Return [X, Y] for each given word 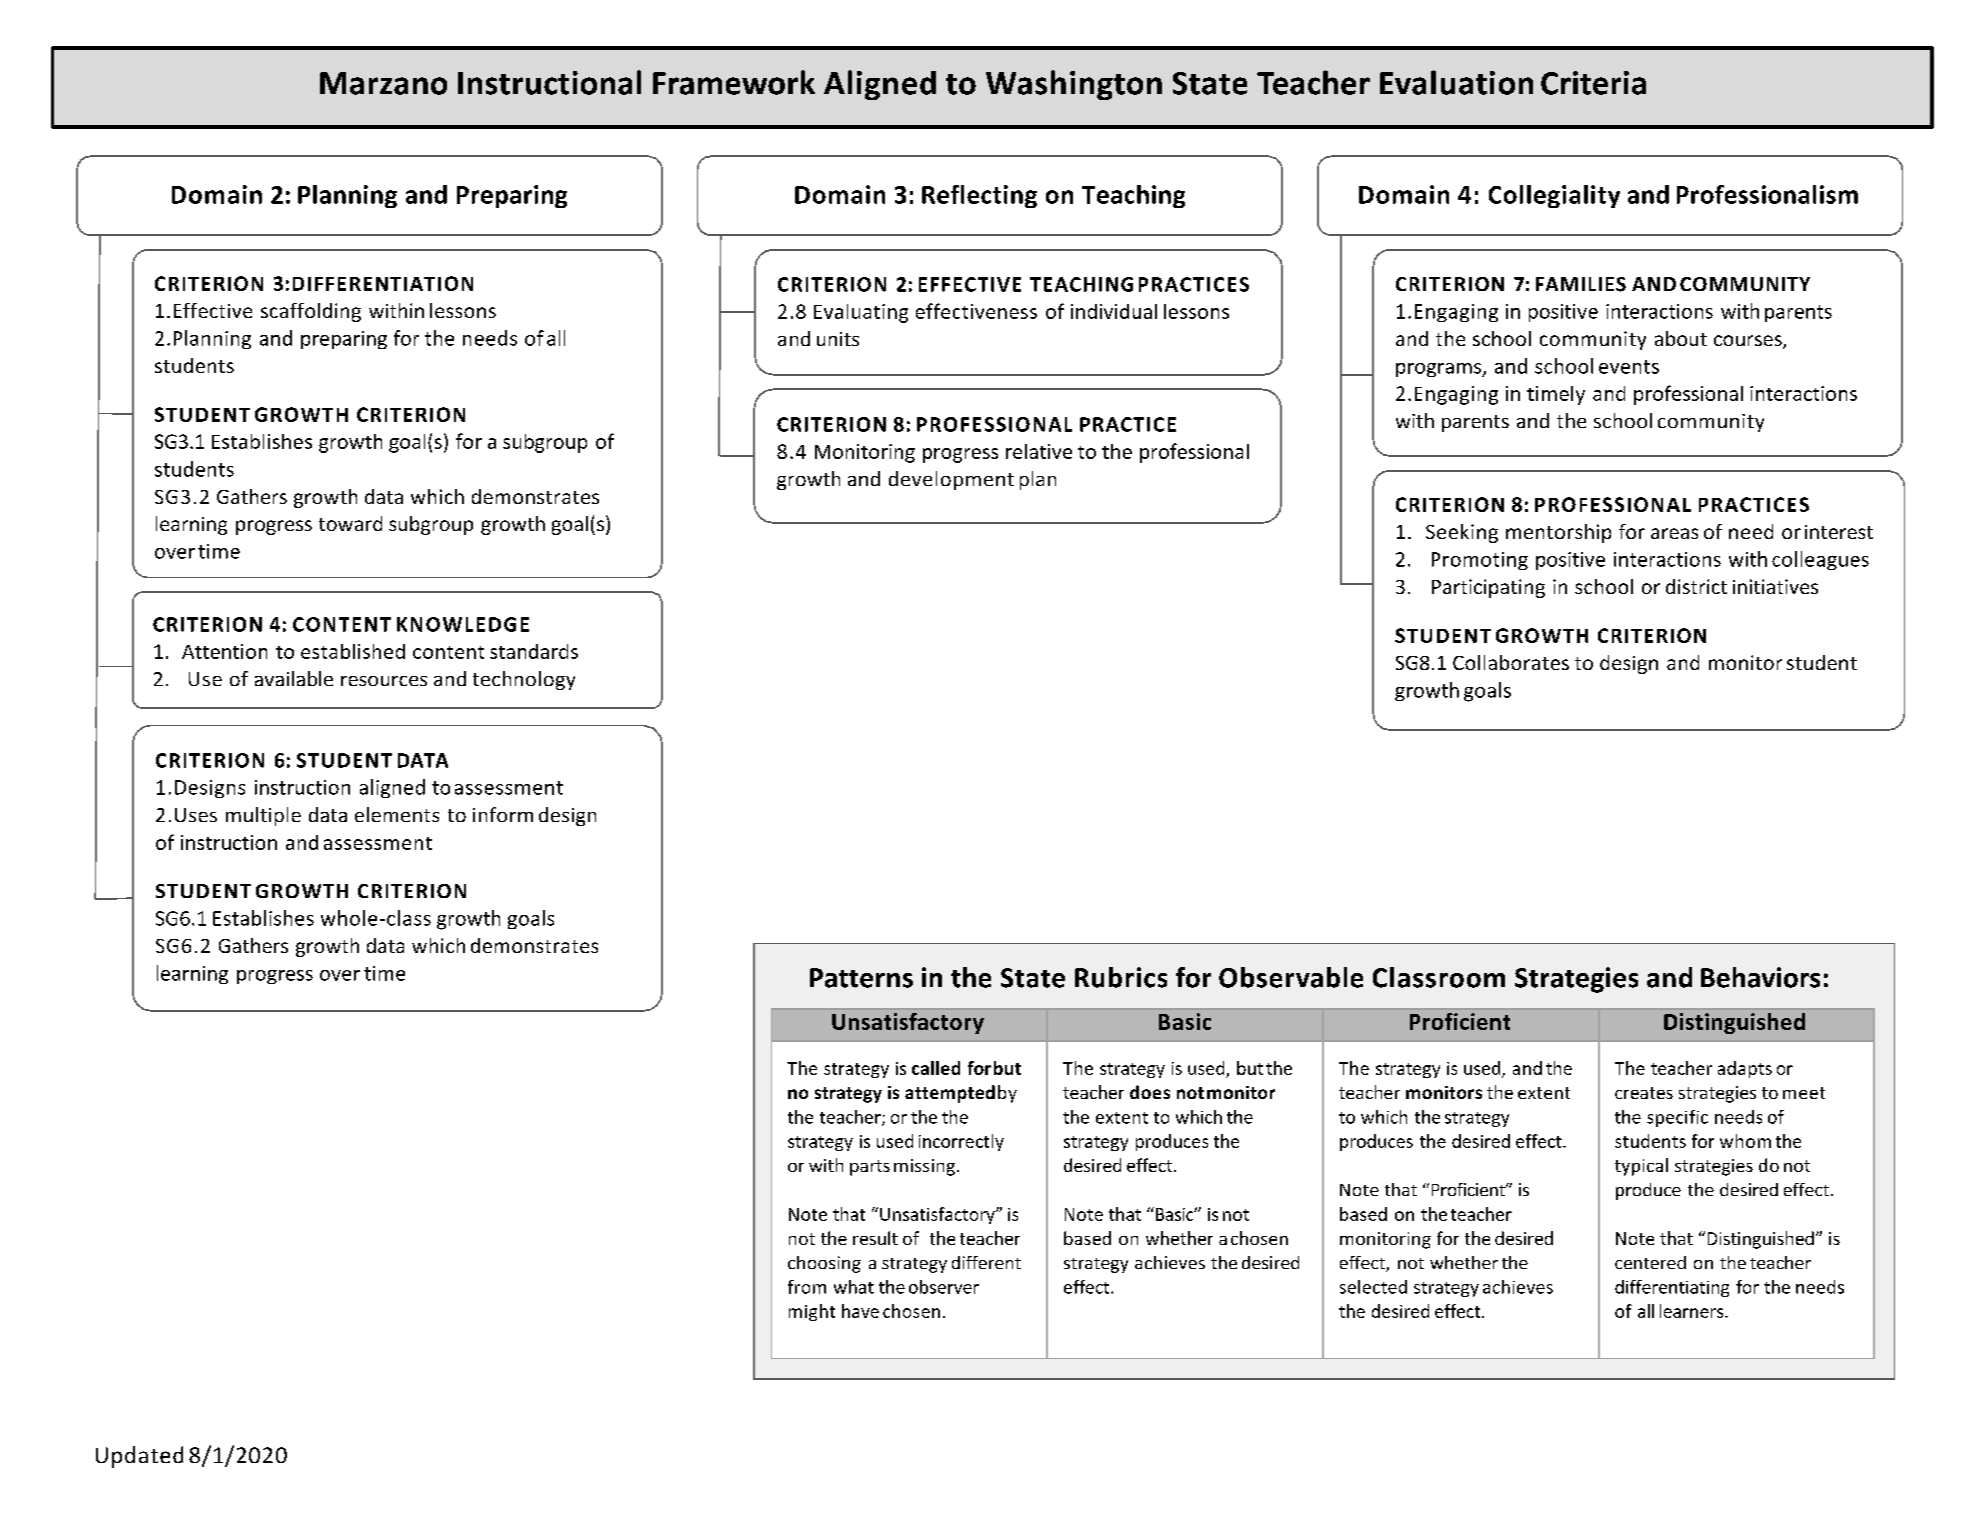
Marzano [383, 83]
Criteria [1593, 83]
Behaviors [1760, 977]
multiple [263, 816]
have [860, 1311]
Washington [1074, 85]
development [951, 480]
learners [1693, 1311]
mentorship [1558, 533]
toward [350, 523]
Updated [139, 1457]
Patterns [861, 978]
